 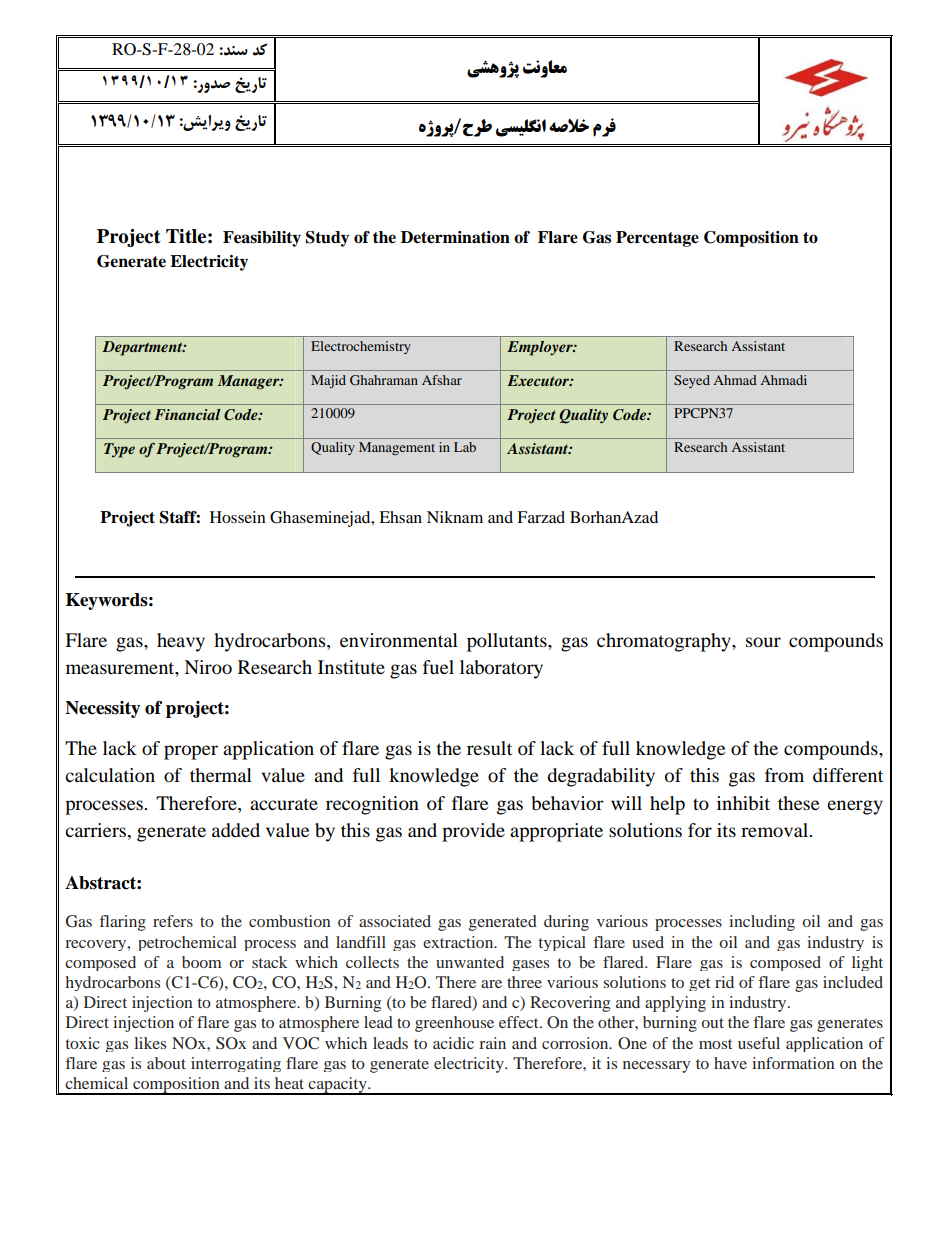 What do you see at coordinates (501, 669) in the image?
I see `laboratory` at bounding box center [501, 669].
